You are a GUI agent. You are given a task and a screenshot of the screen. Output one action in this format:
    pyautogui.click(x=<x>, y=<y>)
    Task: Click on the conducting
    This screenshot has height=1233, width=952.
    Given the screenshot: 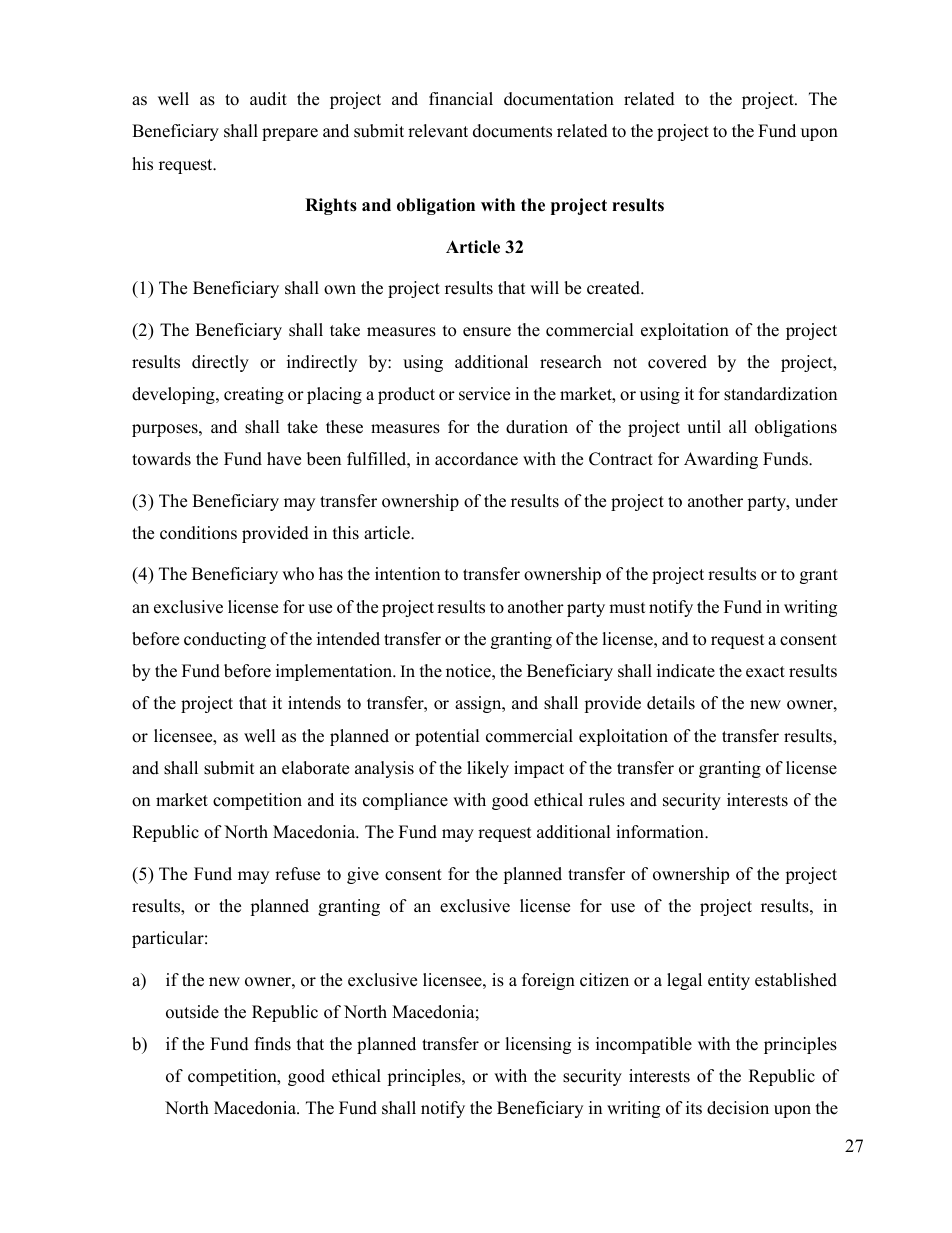 What is the action you would take?
    pyautogui.click(x=225, y=640)
